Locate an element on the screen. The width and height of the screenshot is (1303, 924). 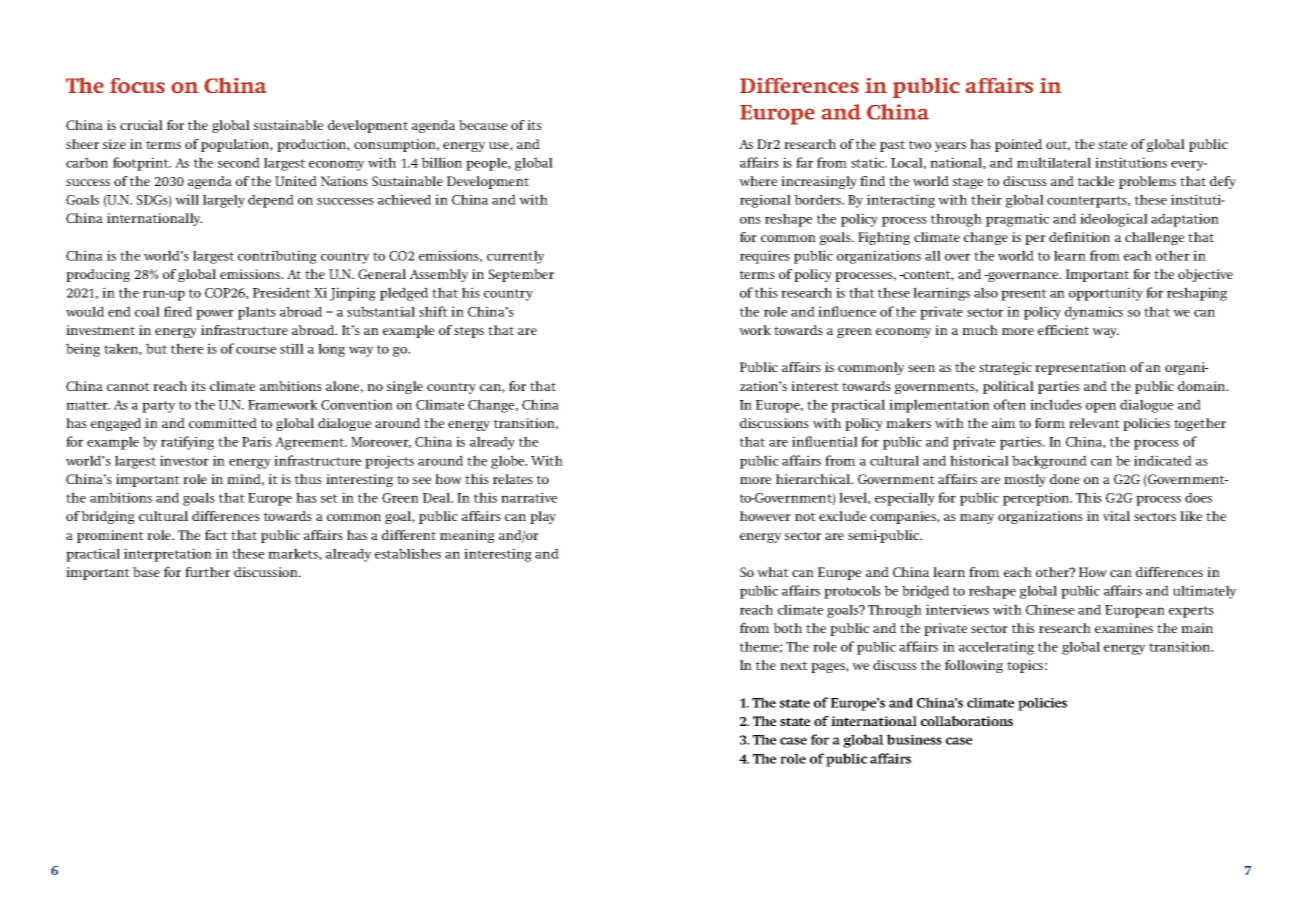
further is located at coordinates (207, 572).
